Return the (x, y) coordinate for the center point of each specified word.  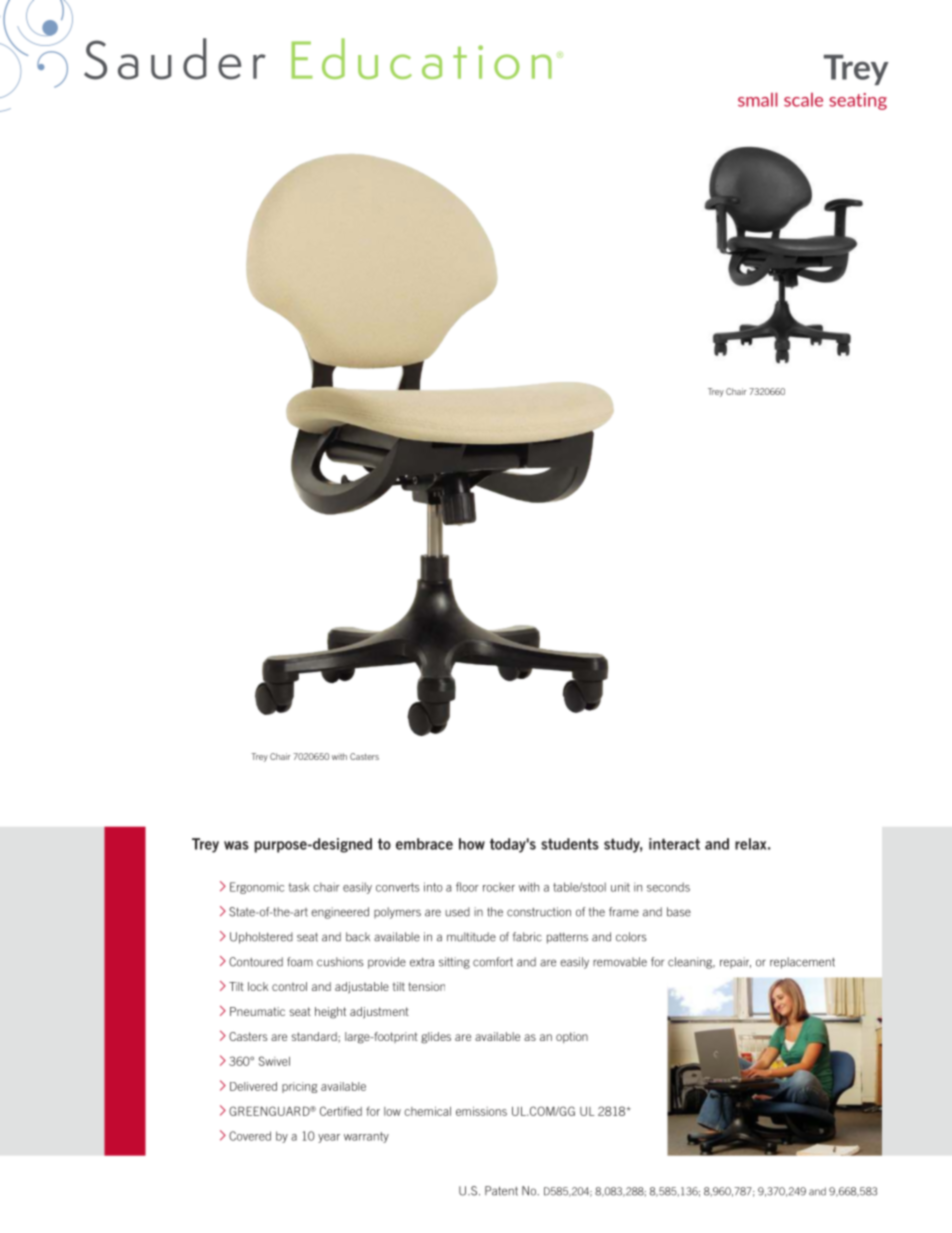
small (757, 100)
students (570, 844)
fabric (527, 937)
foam (300, 962)
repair (735, 962)
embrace (424, 844)
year (329, 1138)
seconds (668, 887)
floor (467, 887)
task (299, 887)
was (236, 845)
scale (803, 100)
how (472, 844)
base (679, 912)
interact (674, 844)
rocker (499, 887)
